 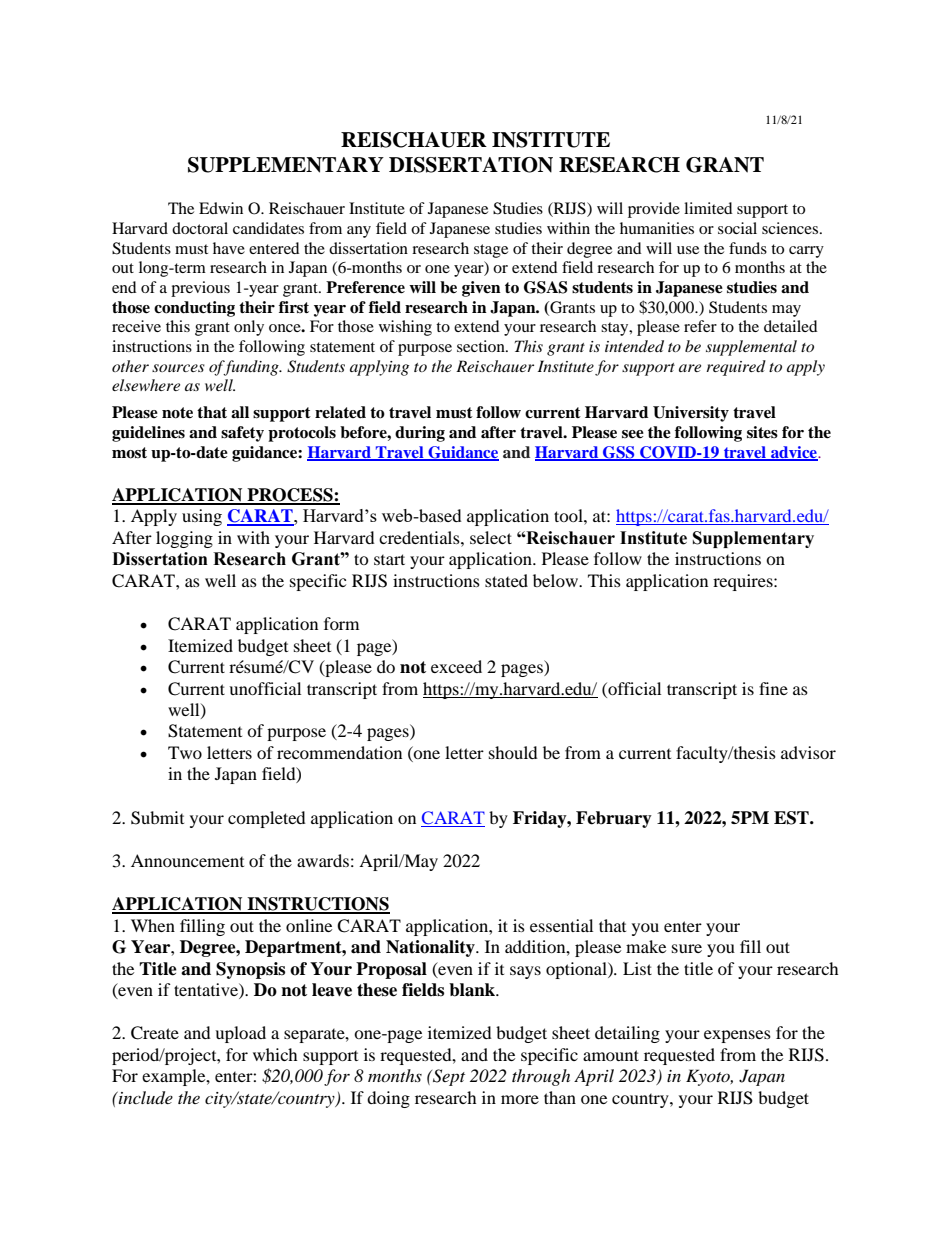 I want to click on during, so click(x=420, y=434).
